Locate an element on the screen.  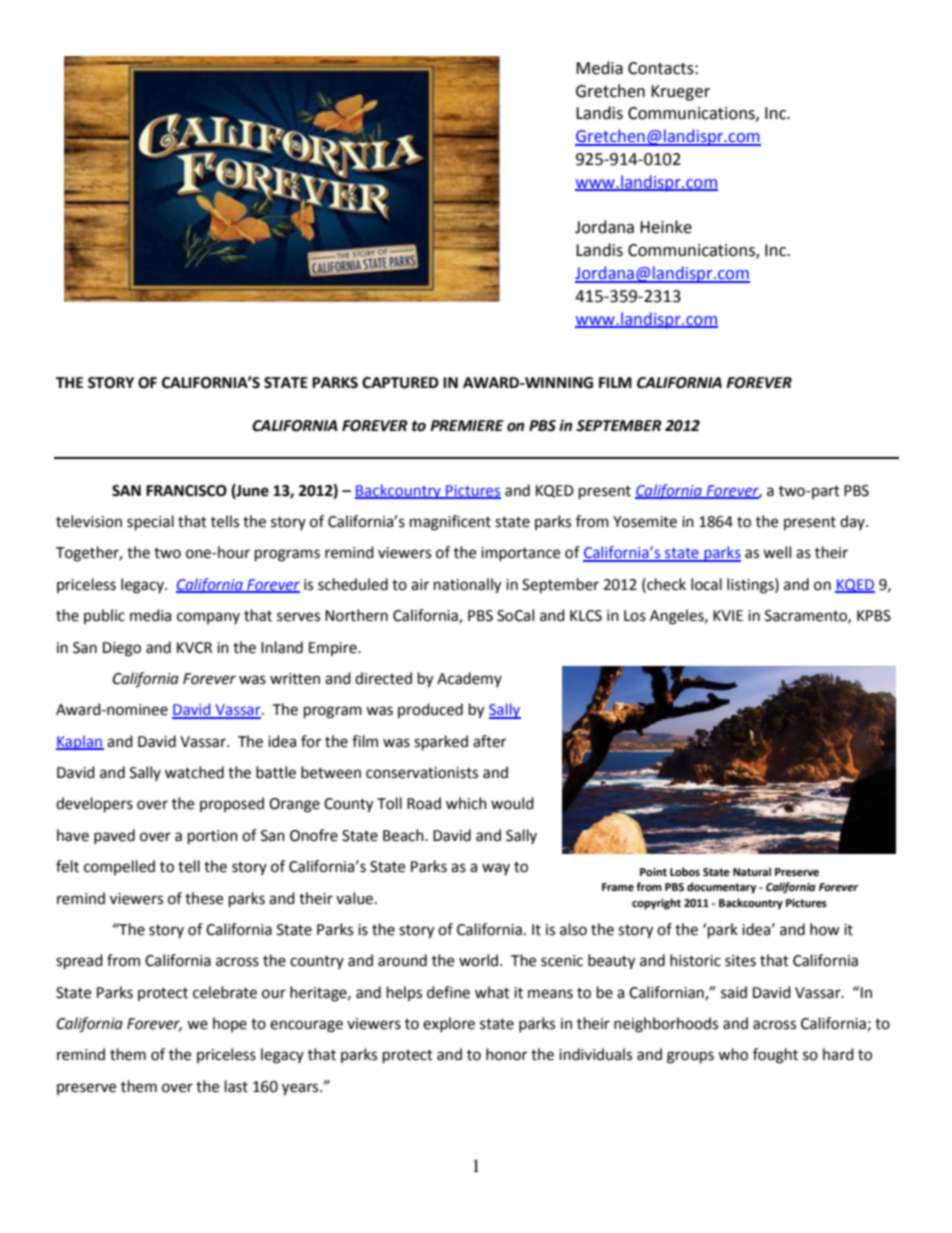
PREMIERE is located at coordinates (467, 425).
